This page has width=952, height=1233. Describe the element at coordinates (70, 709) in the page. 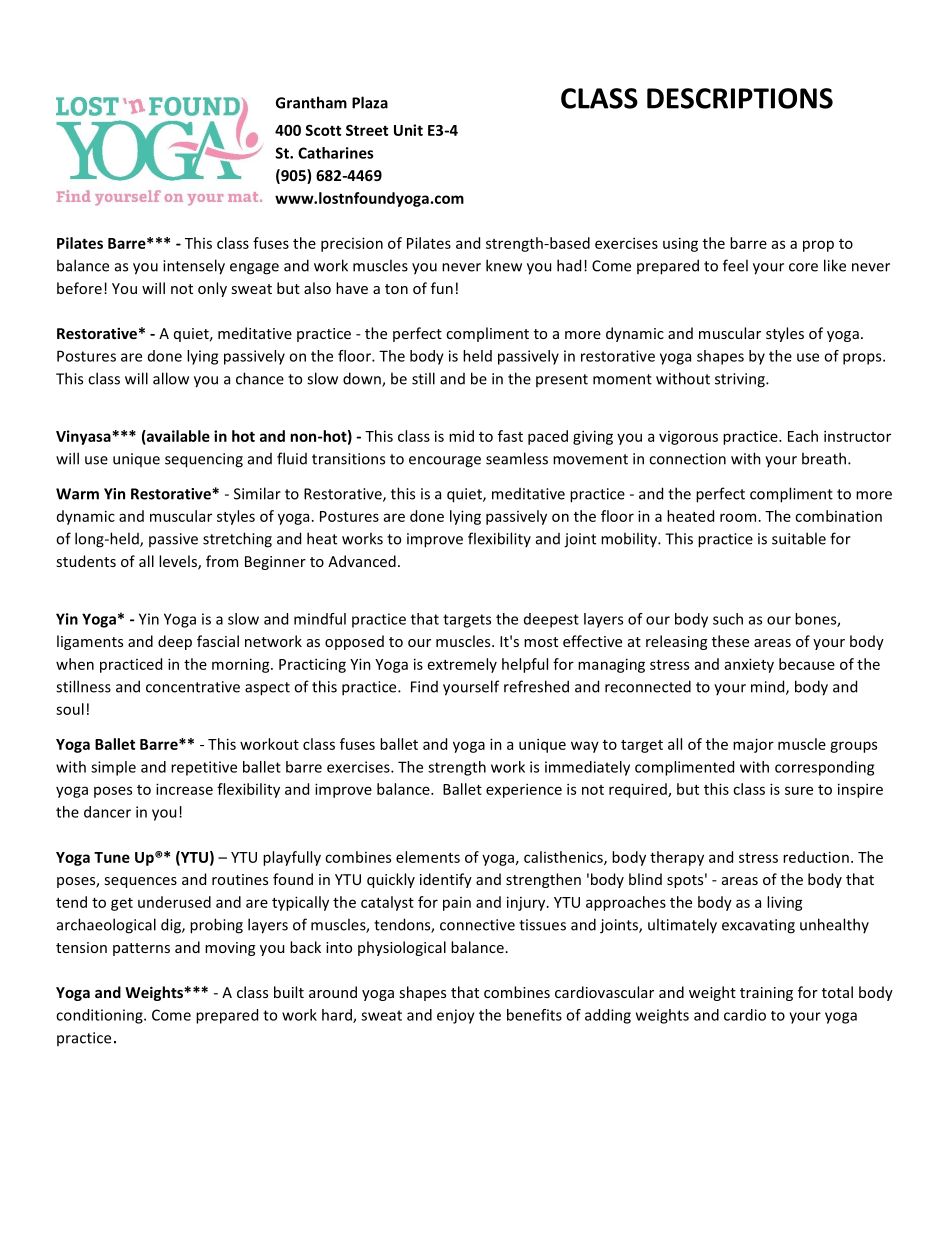

I see `soul` at that location.
